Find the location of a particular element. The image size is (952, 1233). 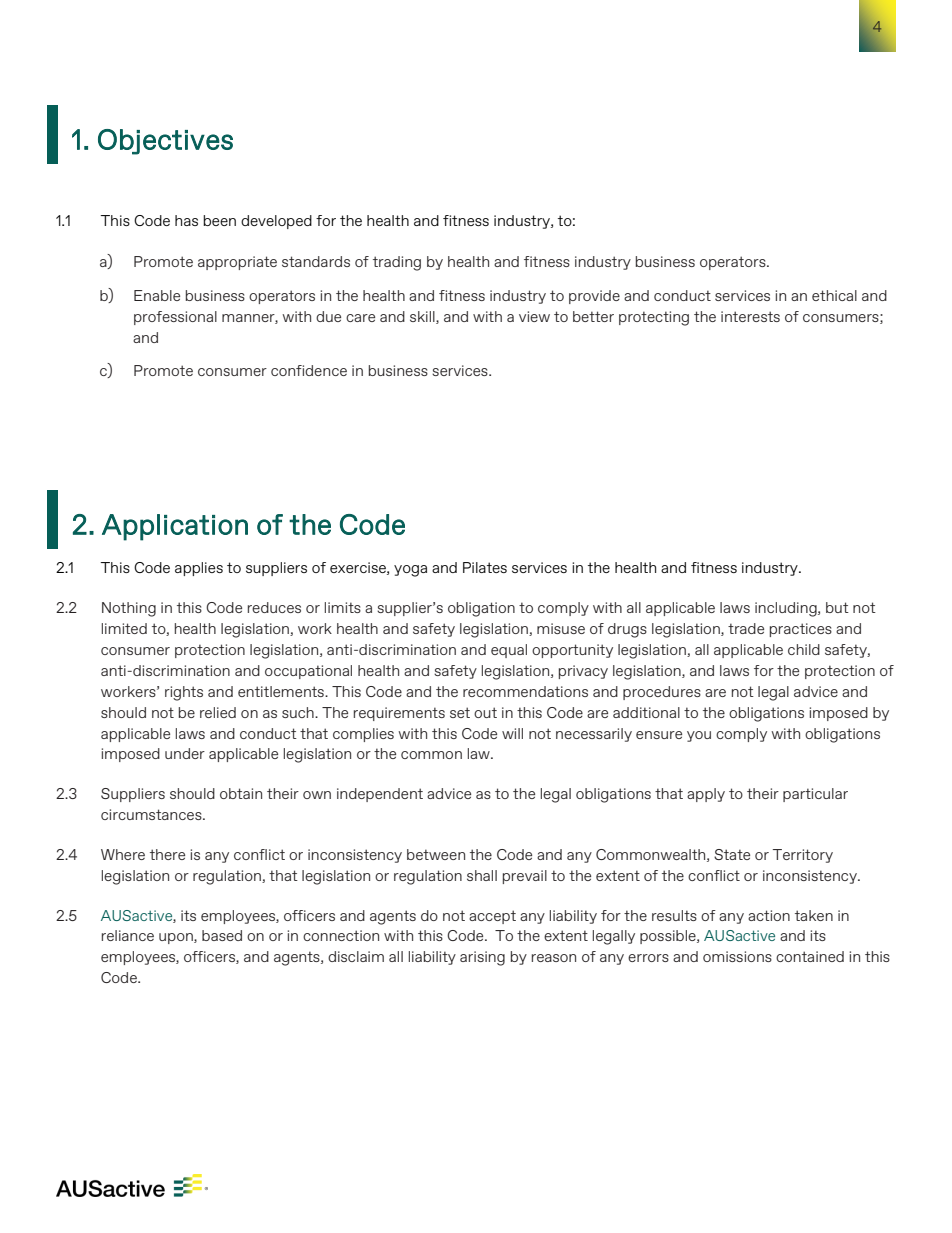

accept is located at coordinates (492, 917).
